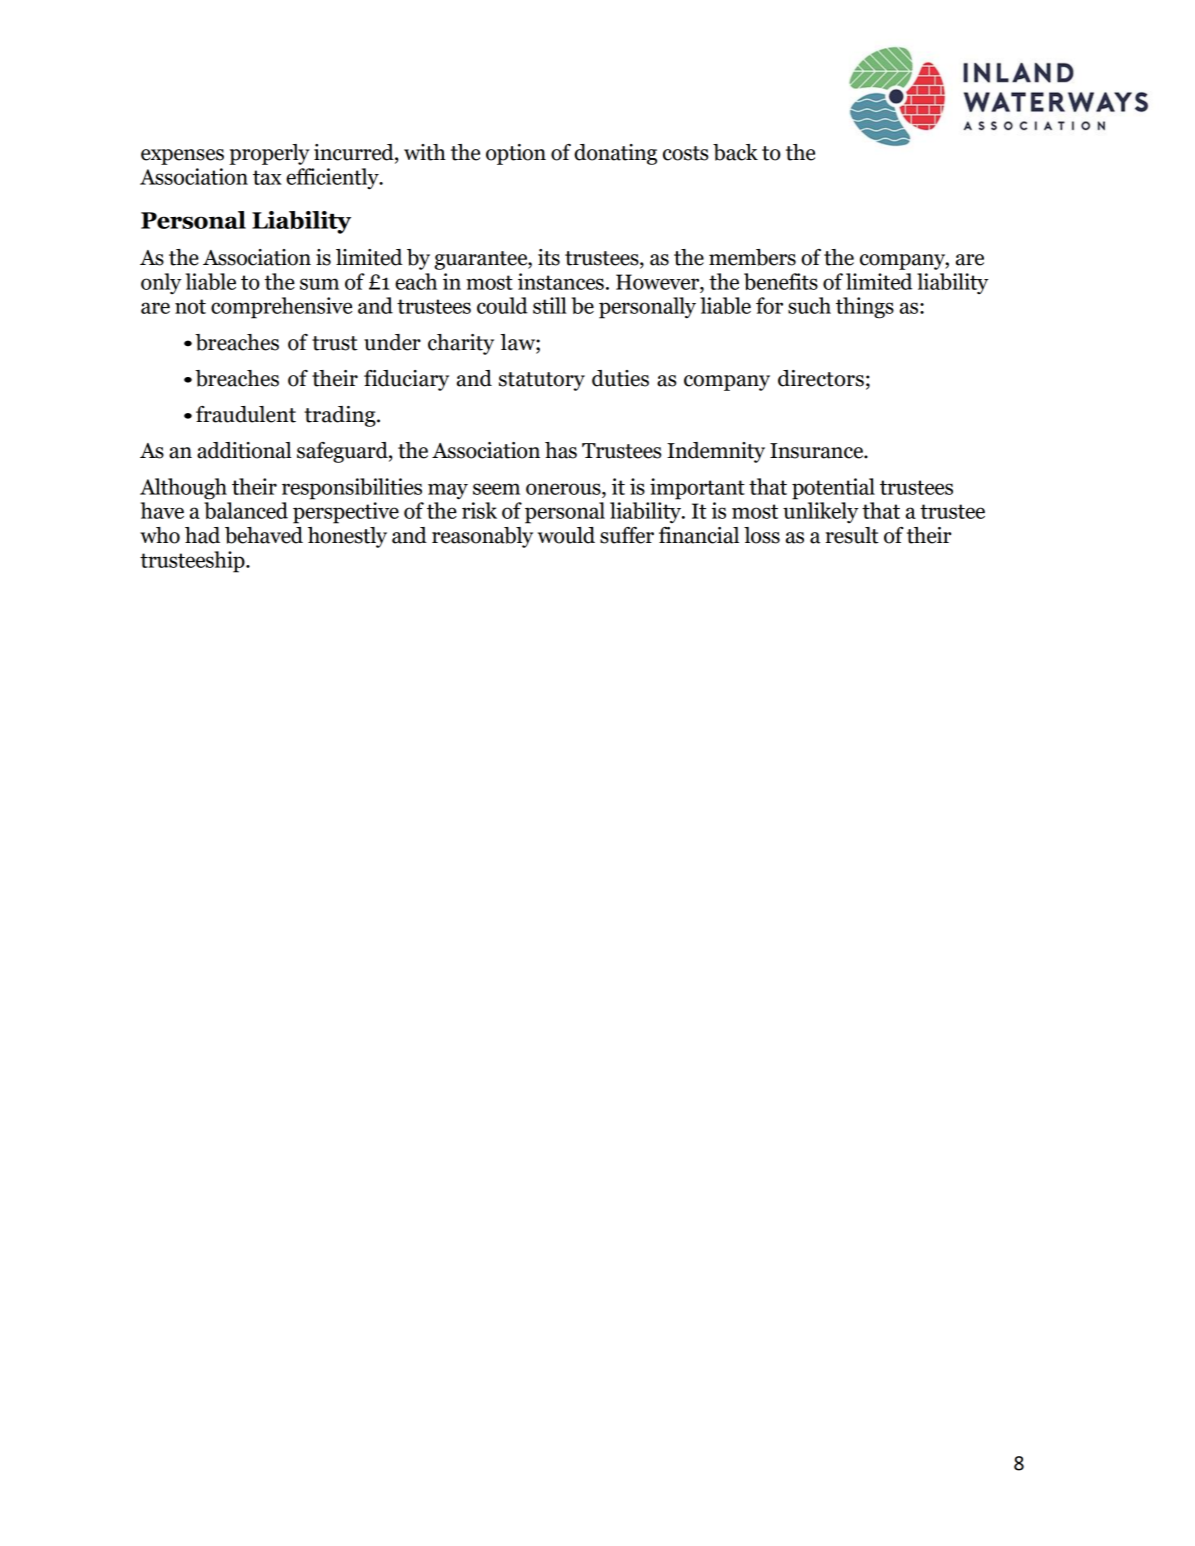  Describe the element at coordinates (269, 154) in the document. I see `properly` at that location.
